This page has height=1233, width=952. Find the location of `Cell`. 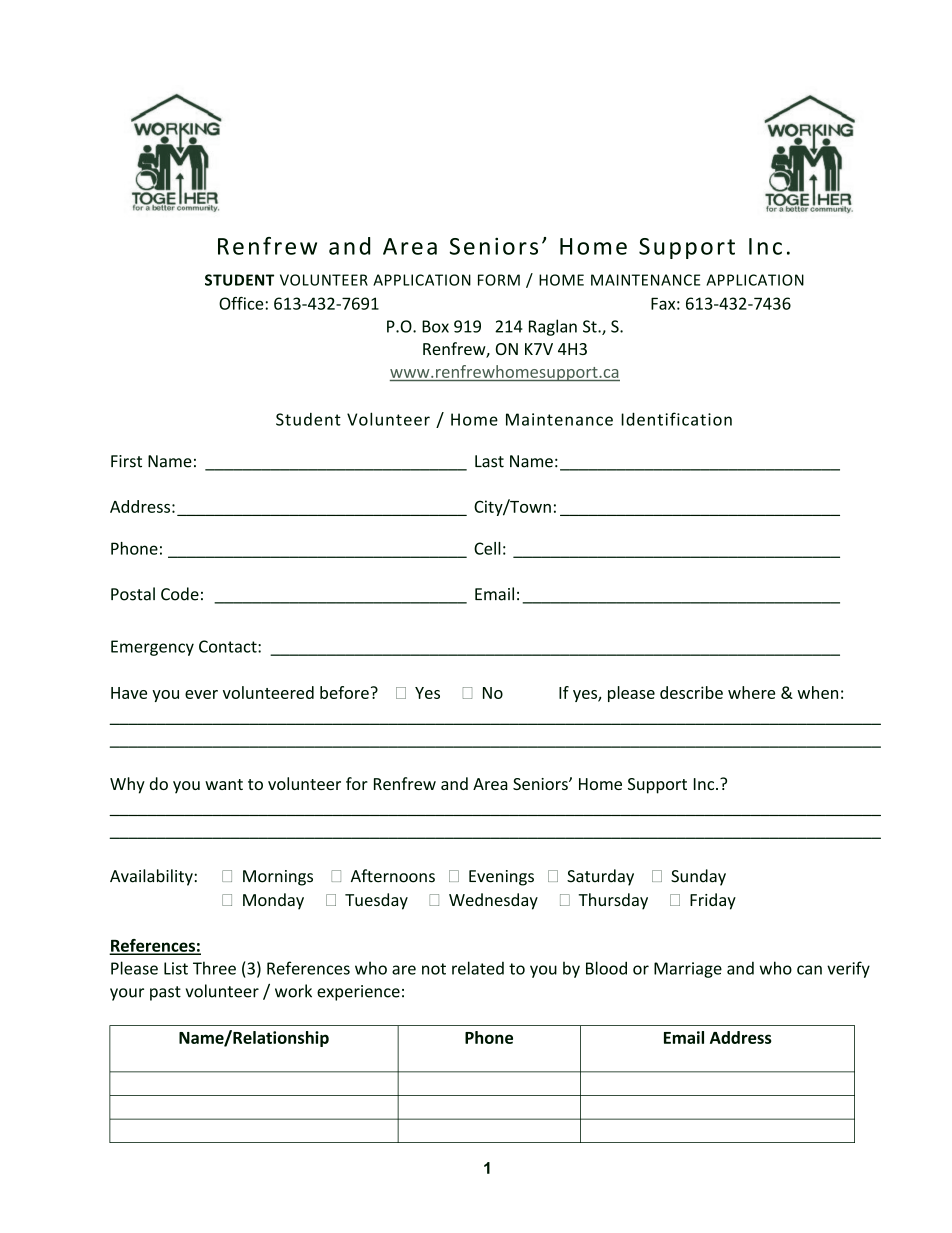

Cell is located at coordinates (487, 548).
